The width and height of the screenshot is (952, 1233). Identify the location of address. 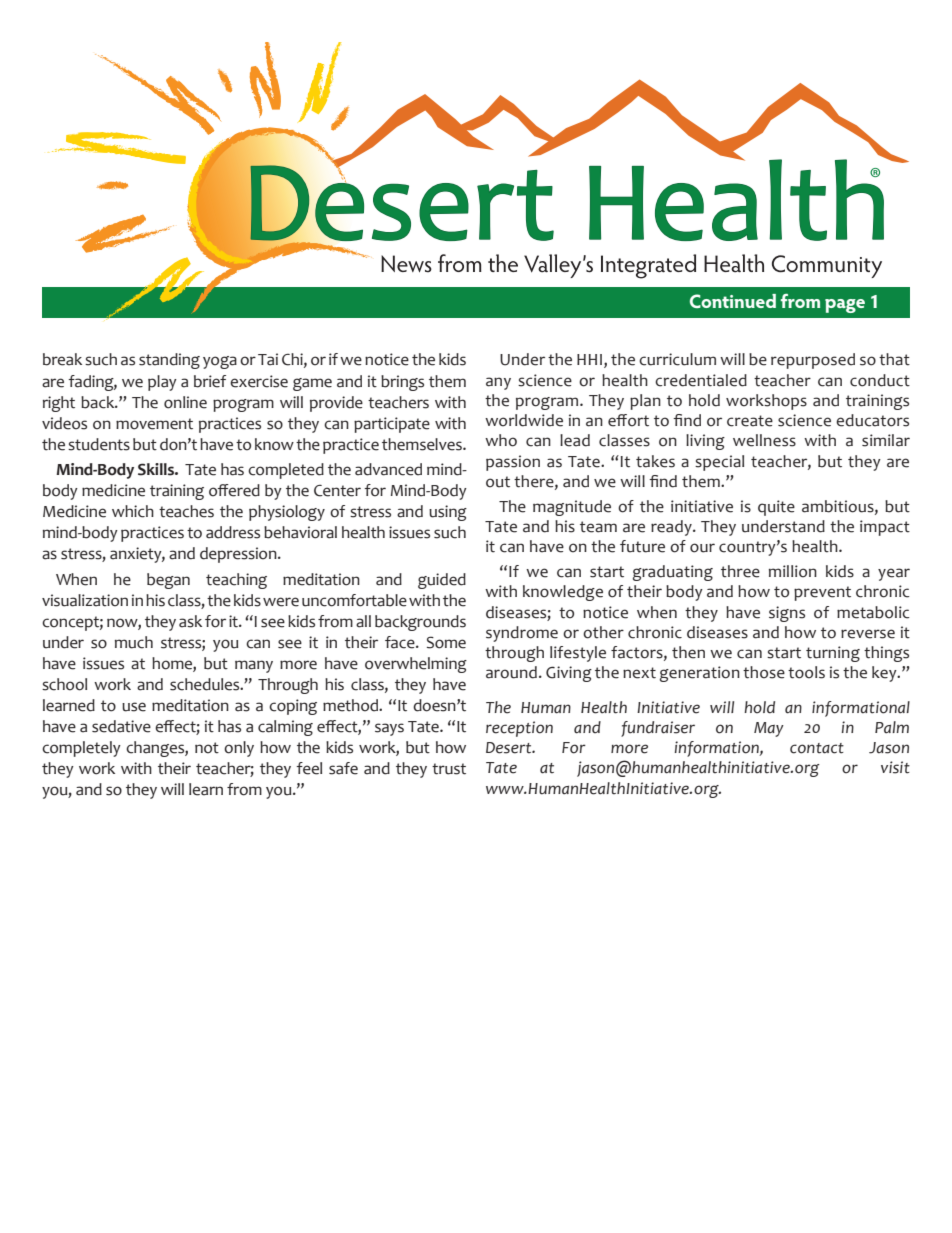
(233, 532).
